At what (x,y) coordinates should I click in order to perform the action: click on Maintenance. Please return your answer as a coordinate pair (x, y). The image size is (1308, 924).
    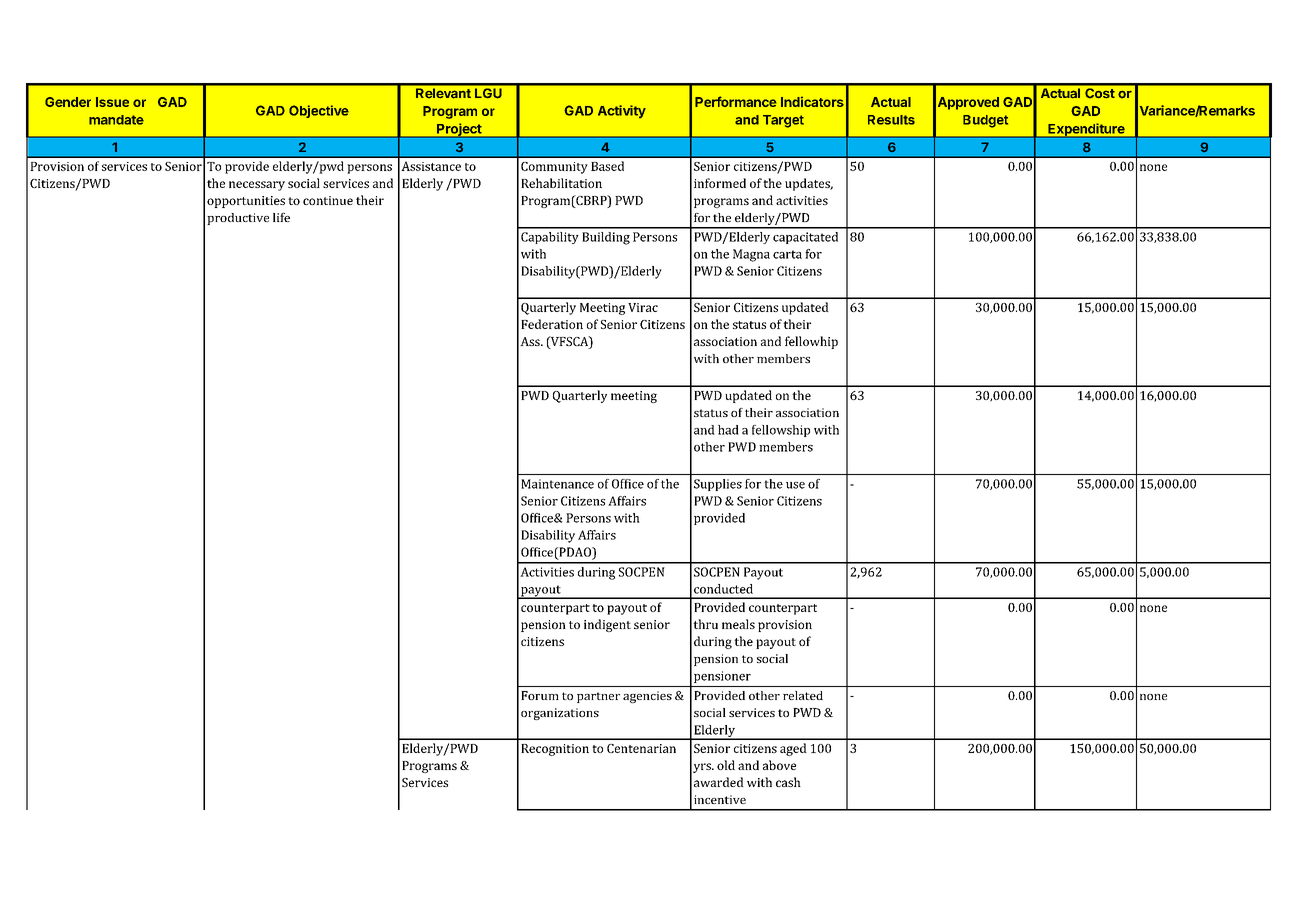
    Looking at the image, I should click on (557, 484).
